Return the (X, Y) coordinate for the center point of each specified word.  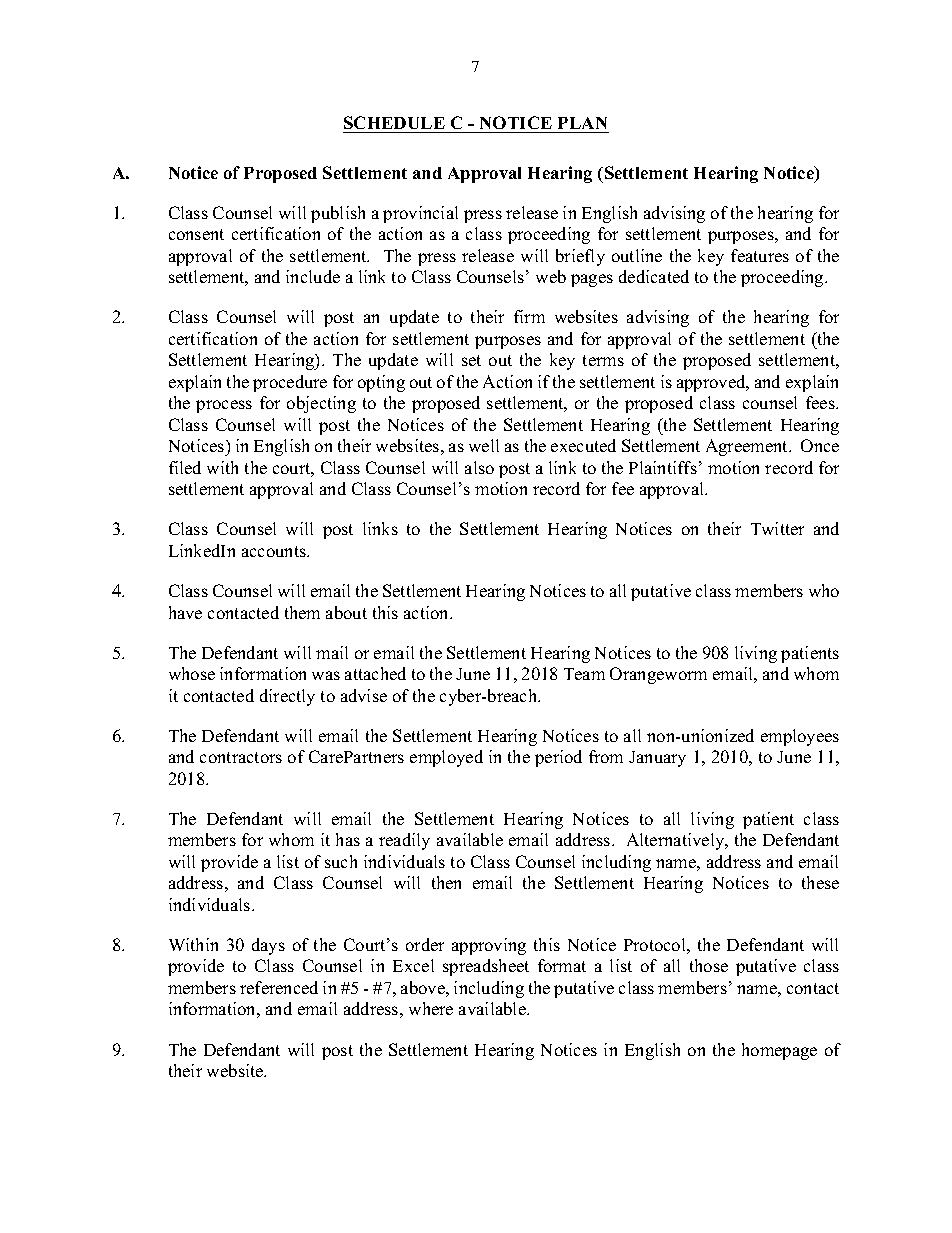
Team (584, 674)
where (431, 1008)
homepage (779, 1051)
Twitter (777, 528)
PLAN (582, 123)
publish (338, 214)
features (760, 255)
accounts (275, 551)
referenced (279, 987)
